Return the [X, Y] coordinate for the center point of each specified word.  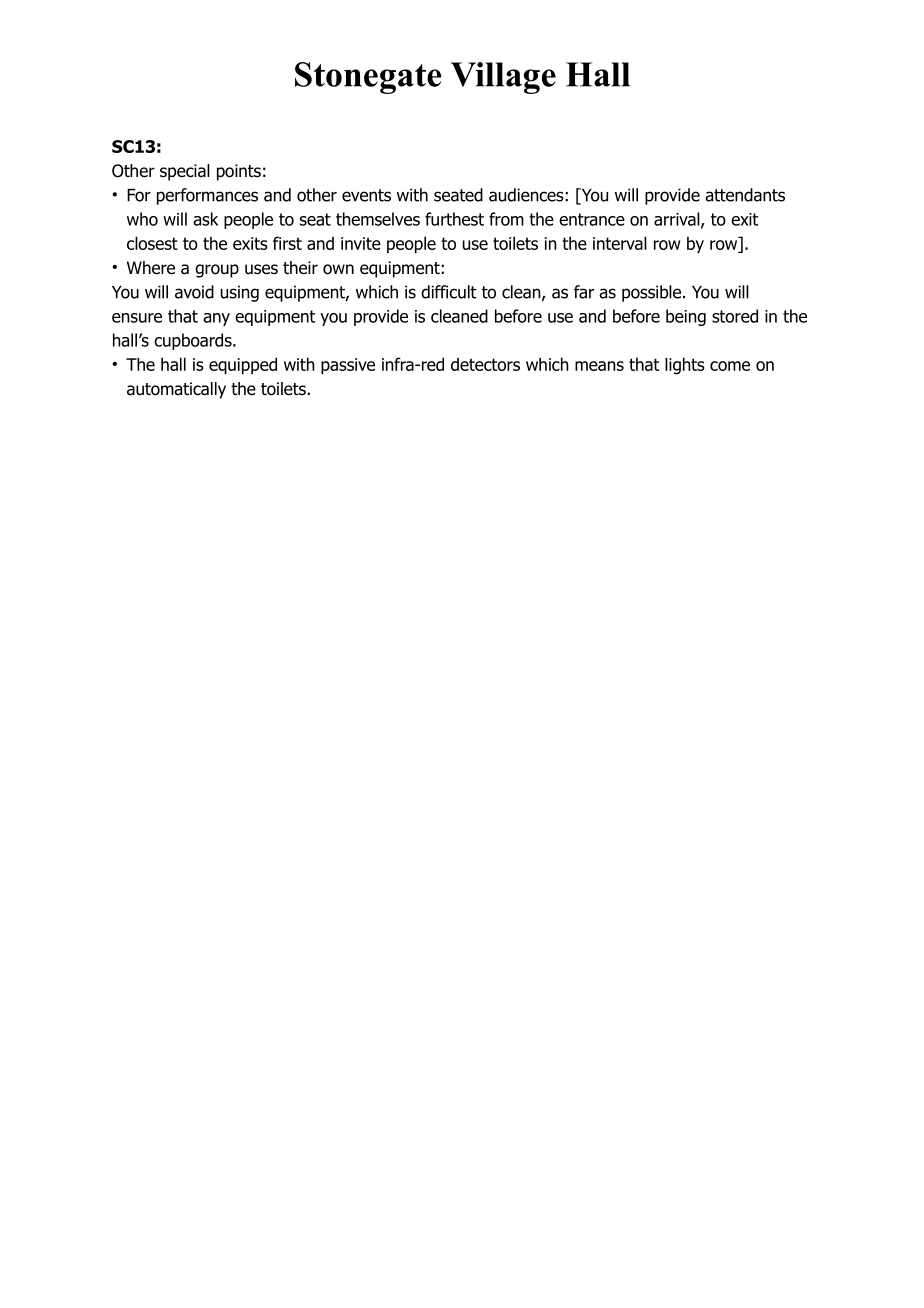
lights [685, 366]
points [239, 172]
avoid [194, 292]
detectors [485, 364]
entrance [592, 219]
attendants [745, 195]
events [366, 195]
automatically [176, 390]
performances [207, 196]
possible [653, 293]
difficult [448, 292]
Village [503, 78]
